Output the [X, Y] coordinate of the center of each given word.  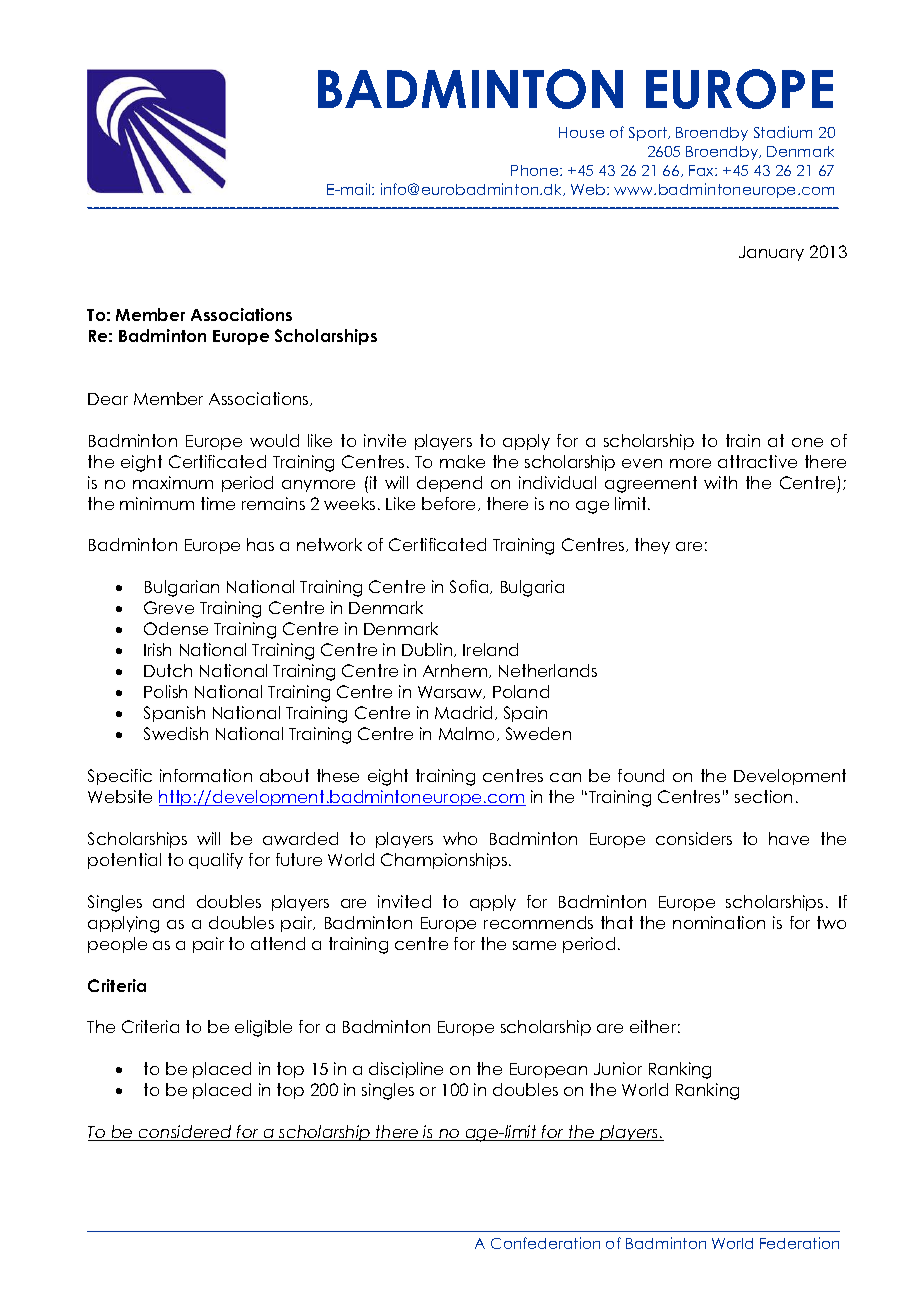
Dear [108, 399]
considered [185, 1133]
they [652, 546]
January [771, 253]
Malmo [468, 734]
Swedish [176, 733]
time [218, 503]
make [462, 461]
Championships [445, 861]
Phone [536, 170]
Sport [649, 134]
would [274, 440]
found [641, 775]
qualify [216, 861]
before [450, 504]
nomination [719, 922]
